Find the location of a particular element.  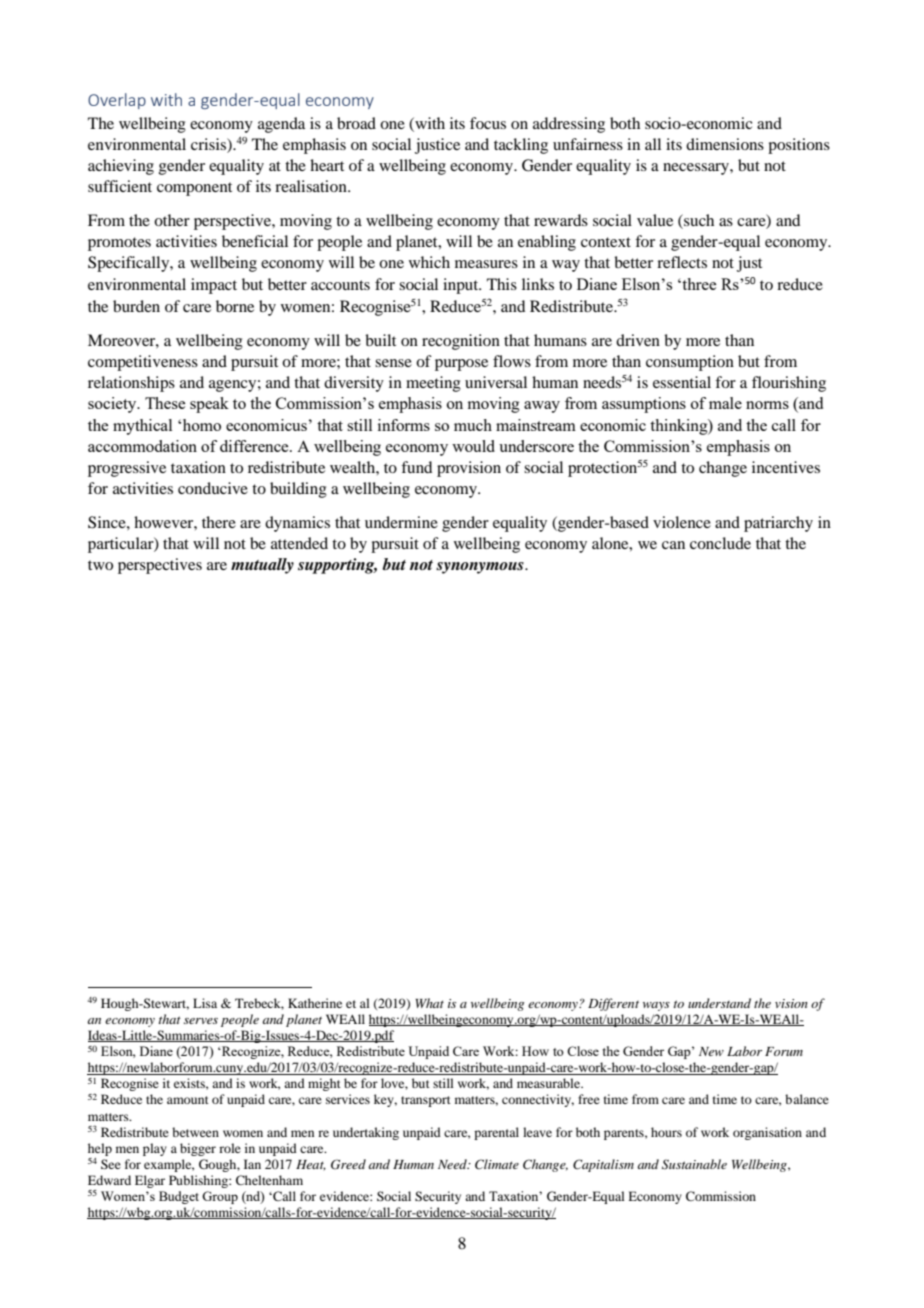

bigger is located at coordinates (198, 1149).
